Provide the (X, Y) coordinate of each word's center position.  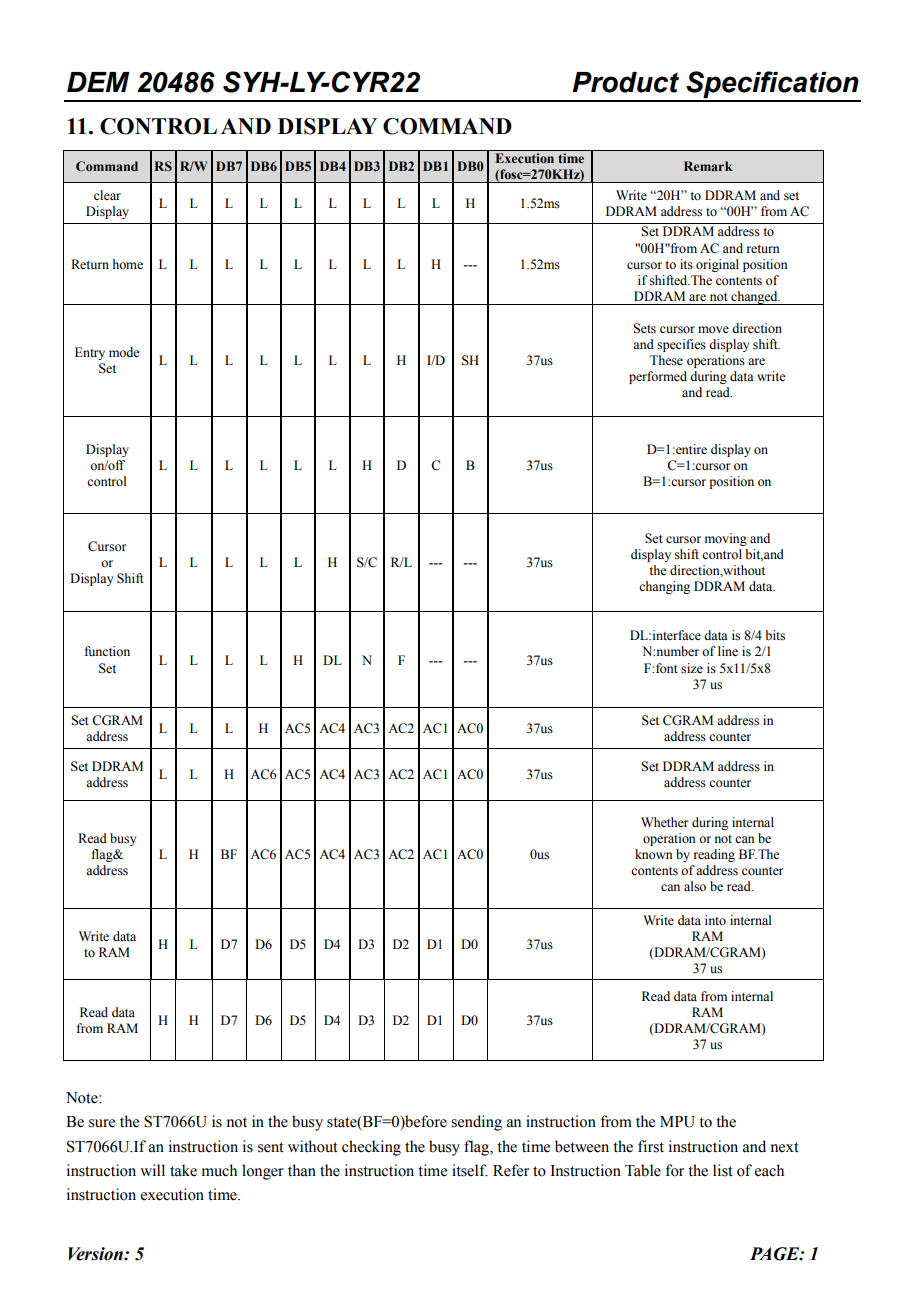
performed (658, 377)
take (183, 1170)
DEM (98, 82)
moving (726, 539)
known (654, 854)
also (695, 886)
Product (625, 82)
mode (124, 352)
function (107, 651)
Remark (708, 166)
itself (470, 1170)
